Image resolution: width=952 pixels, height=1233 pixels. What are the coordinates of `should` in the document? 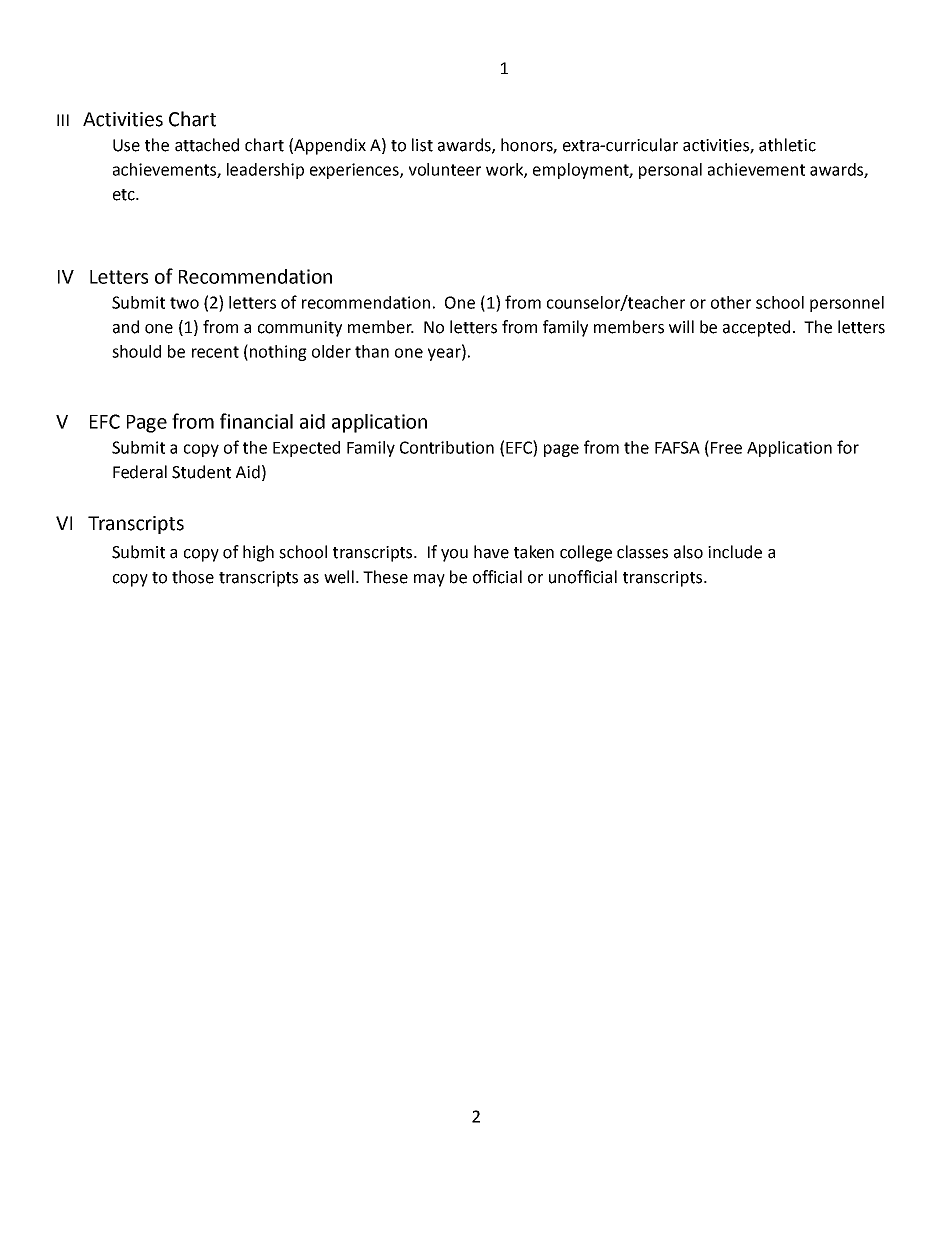 It's located at (136, 351).
